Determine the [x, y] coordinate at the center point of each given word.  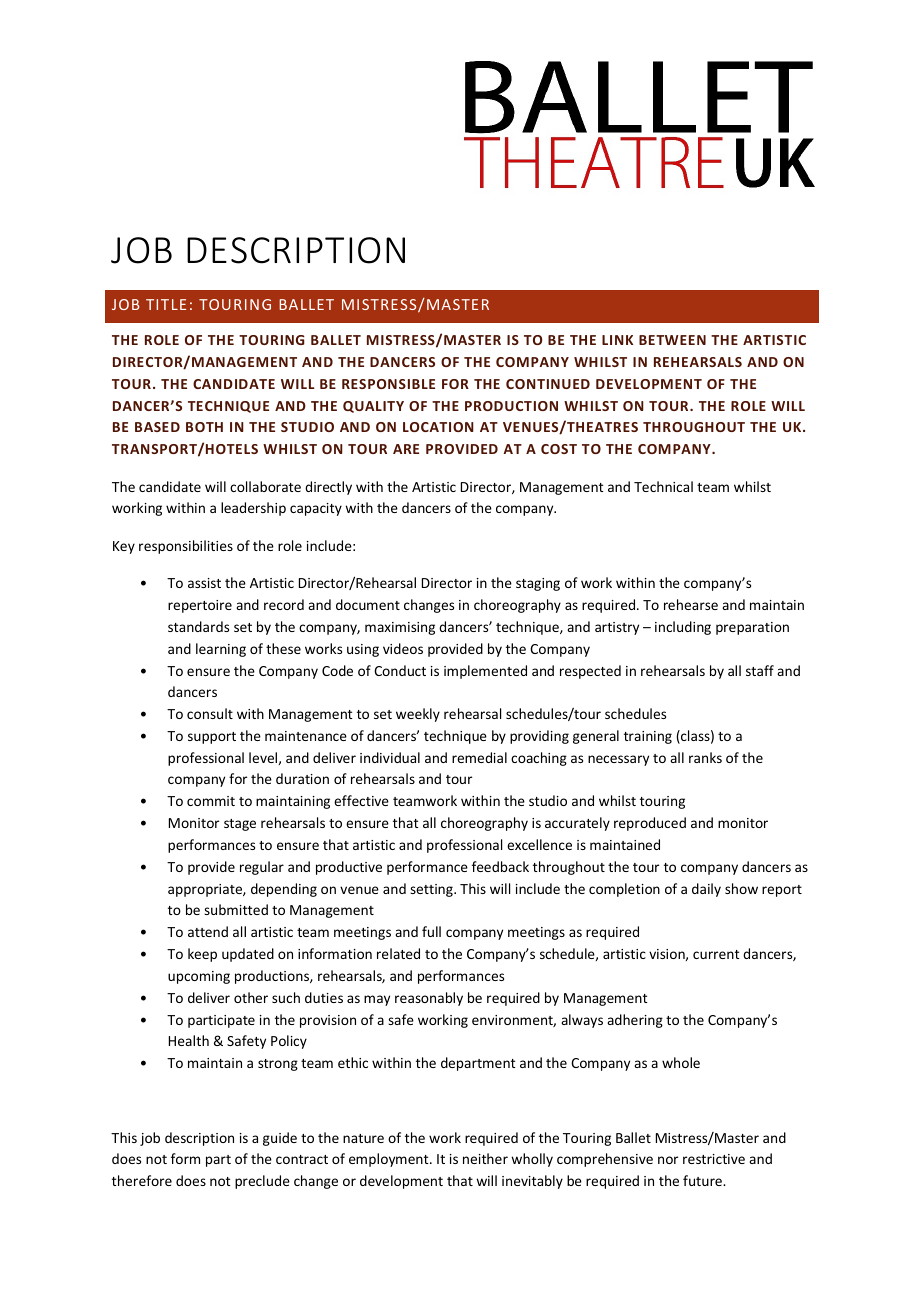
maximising [400, 628]
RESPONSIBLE [388, 384]
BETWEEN [672, 340]
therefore [142, 1180]
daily [706, 890]
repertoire [200, 606]
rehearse [691, 604]
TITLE [166, 304]
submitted [236, 909]
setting [432, 890]
